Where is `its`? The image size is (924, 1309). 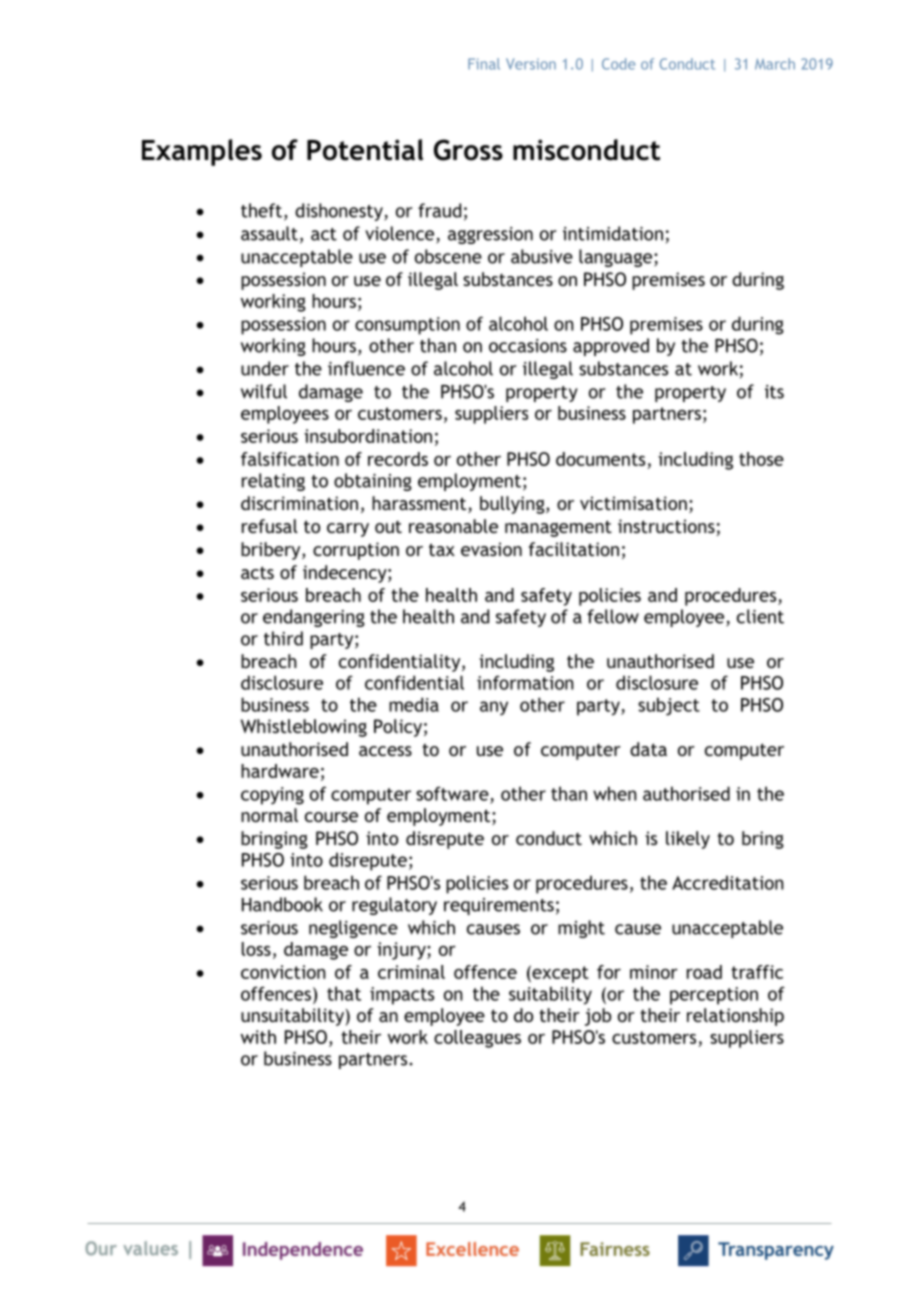
its is located at coordinates (774, 392).
